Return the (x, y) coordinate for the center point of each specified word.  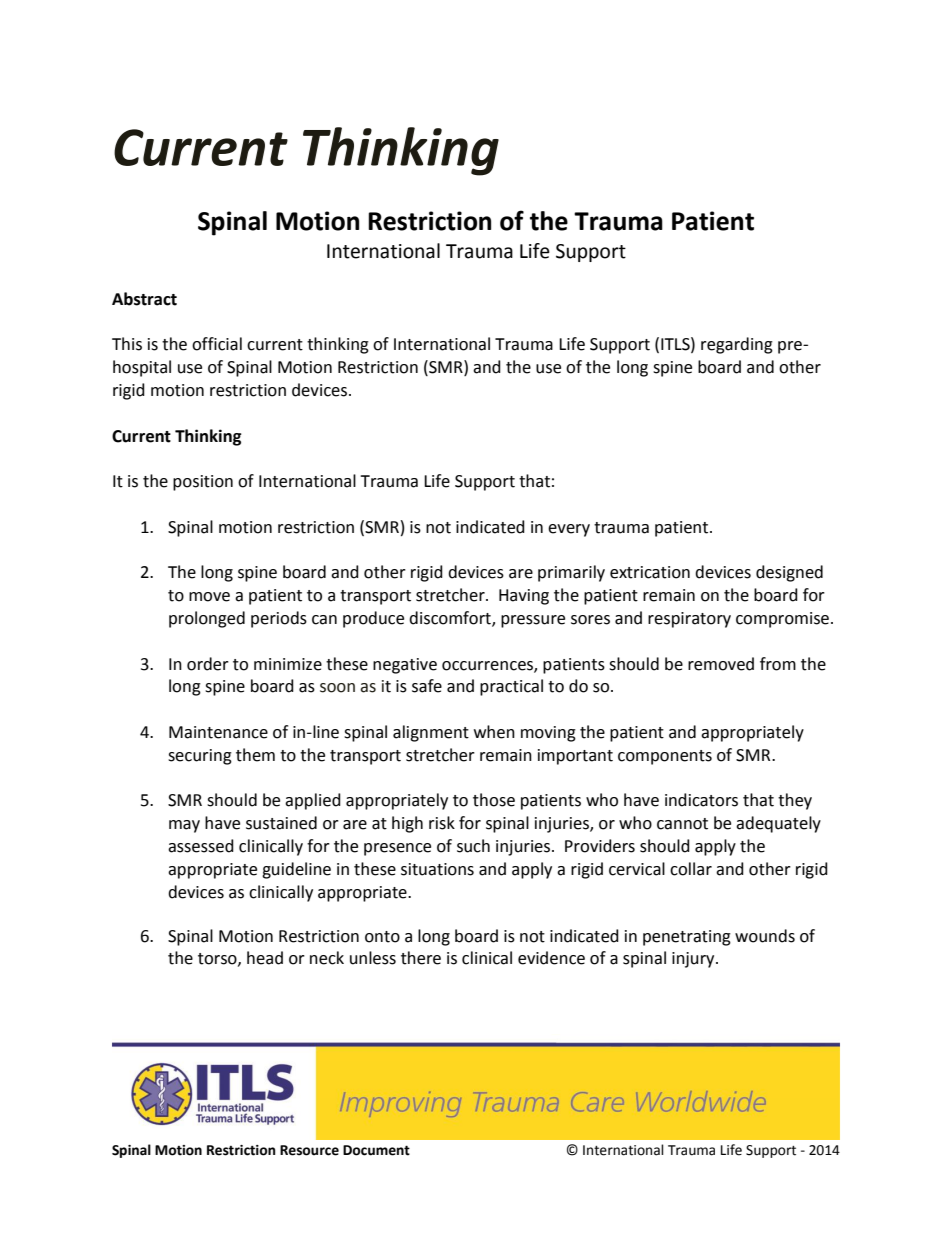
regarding (737, 345)
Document (376, 1150)
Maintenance (218, 732)
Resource (309, 1150)
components (665, 757)
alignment (431, 733)
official (217, 344)
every (569, 530)
